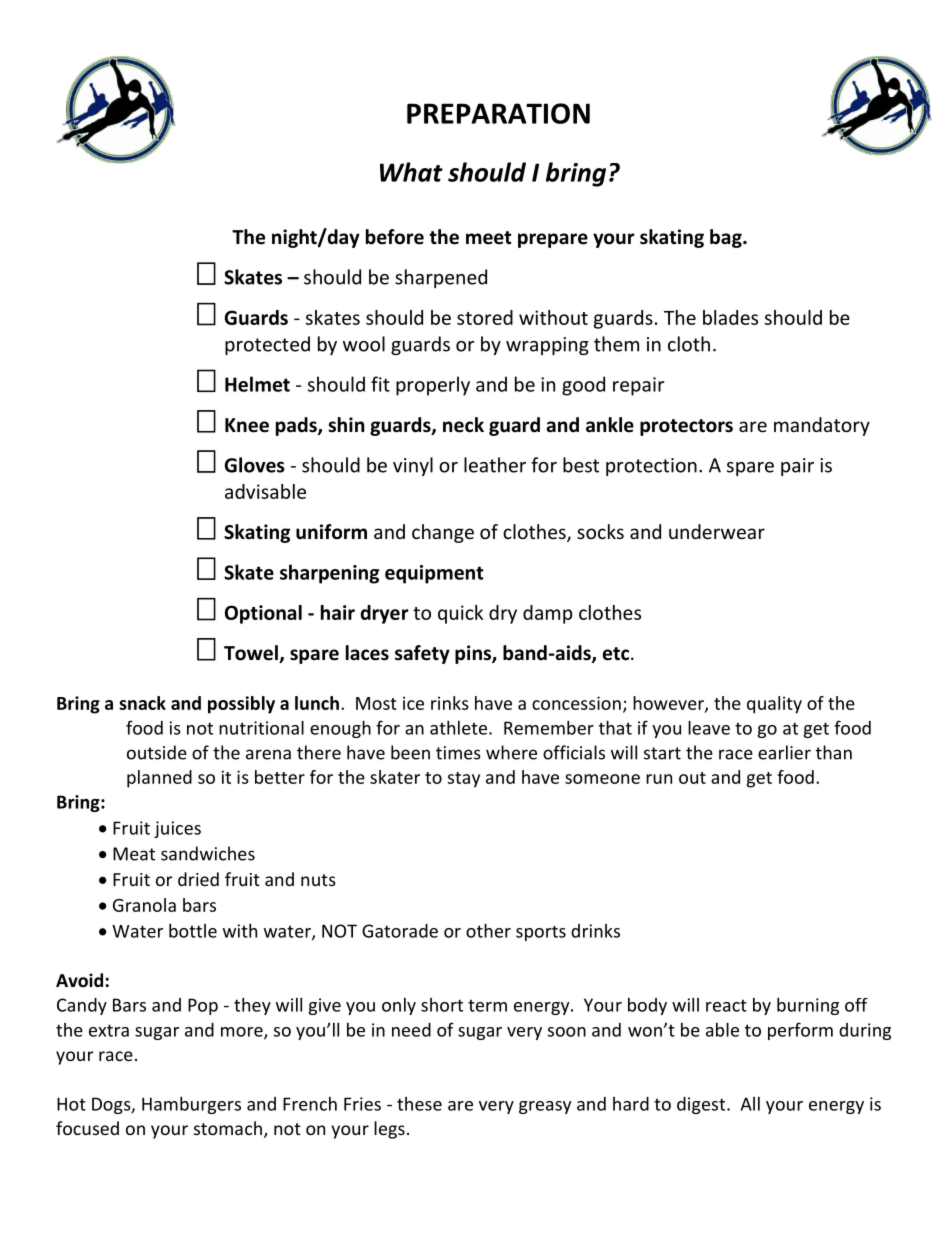 This screenshot has height=1233, width=952. What do you see at coordinates (419, 1104) in the screenshot?
I see `these` at bounding box center [419, 1104].
